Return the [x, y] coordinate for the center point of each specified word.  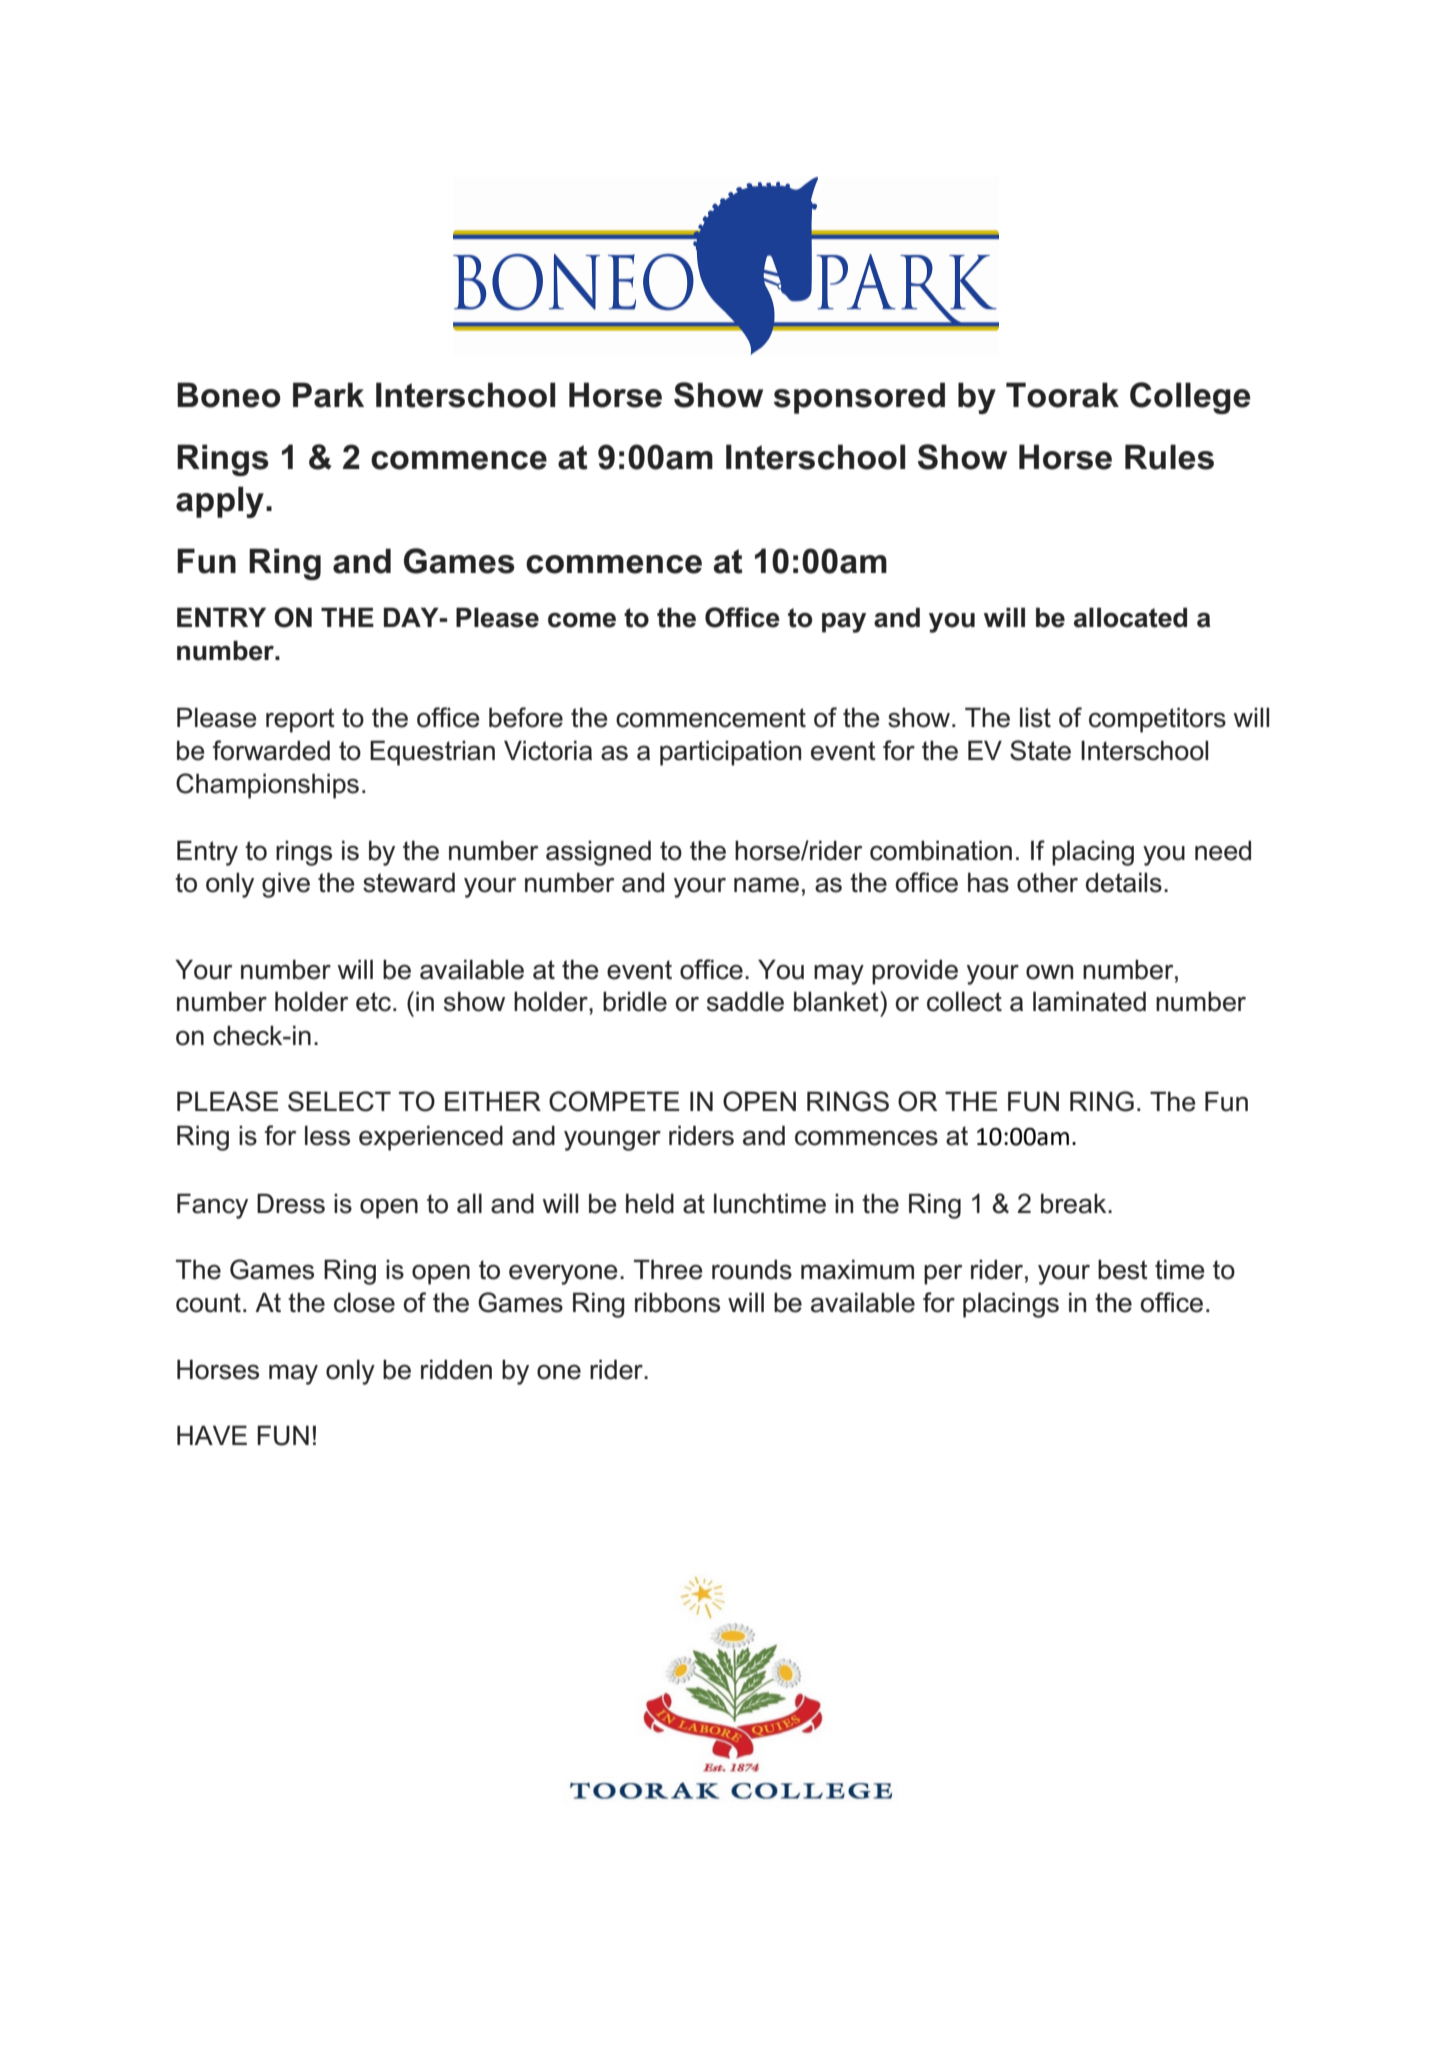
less [327, 1135]
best [1123, 1269]
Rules [1169, 457]
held [650, 1203]
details [1124, 882]
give [286, 885]
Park [328, 395]
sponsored [859, 398]
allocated [1130, 617]
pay [844, 622]
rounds [752, 1269]
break [1075, 1203]
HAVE [212, 1435]
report [300, 720]
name [766, 885]
